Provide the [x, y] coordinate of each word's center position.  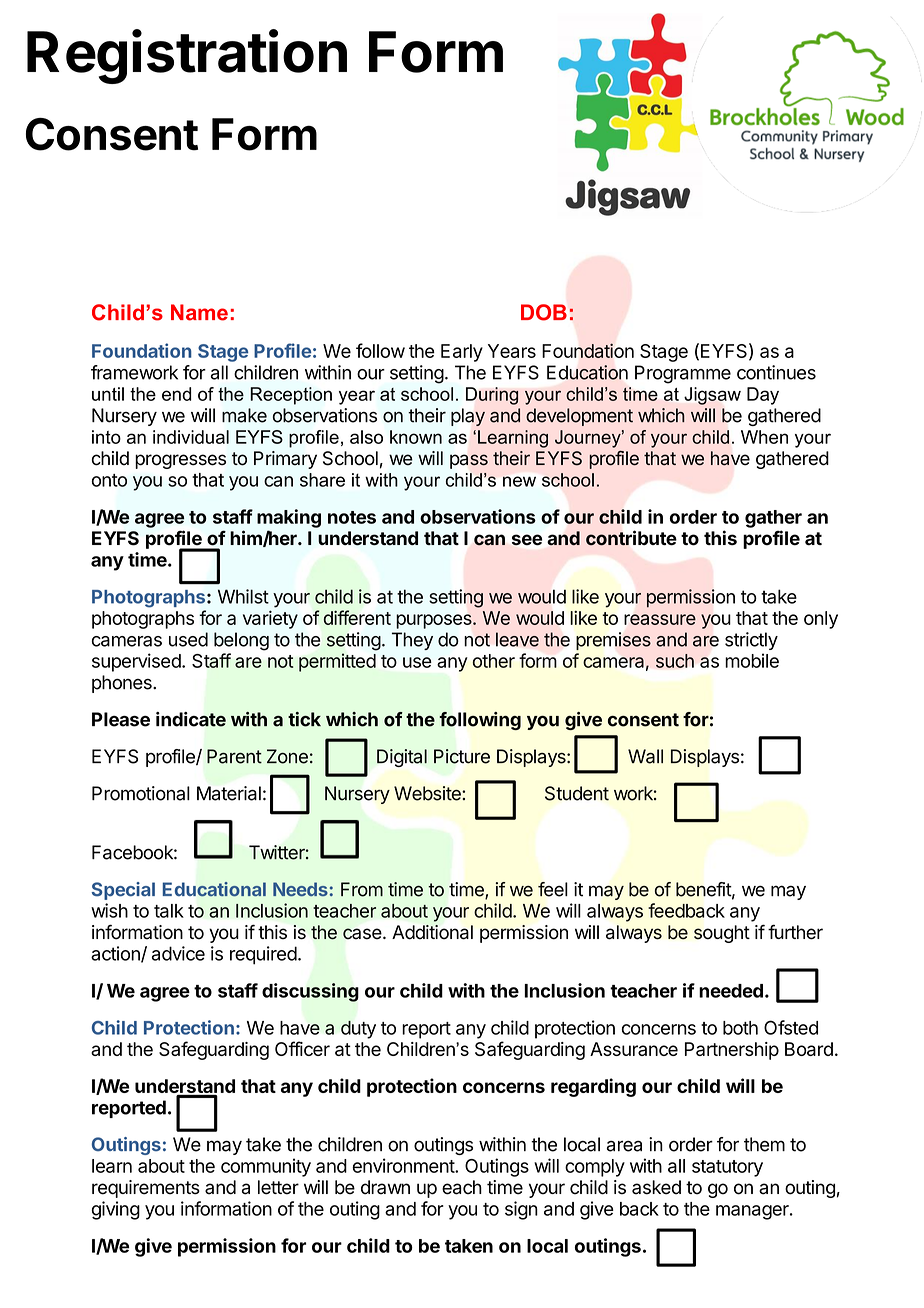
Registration [187, 56]
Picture [462, 756]
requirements [146, 1189]
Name [199, 312]
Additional [432, 932]
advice [178, 953]
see [527, 539]
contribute [631, 538]
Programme [683, 374]
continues [776, 372]
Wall [645, 756]
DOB [544, 312]
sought [722, 934]
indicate [191, 719]
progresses [180, 461]
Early [462, 353]
